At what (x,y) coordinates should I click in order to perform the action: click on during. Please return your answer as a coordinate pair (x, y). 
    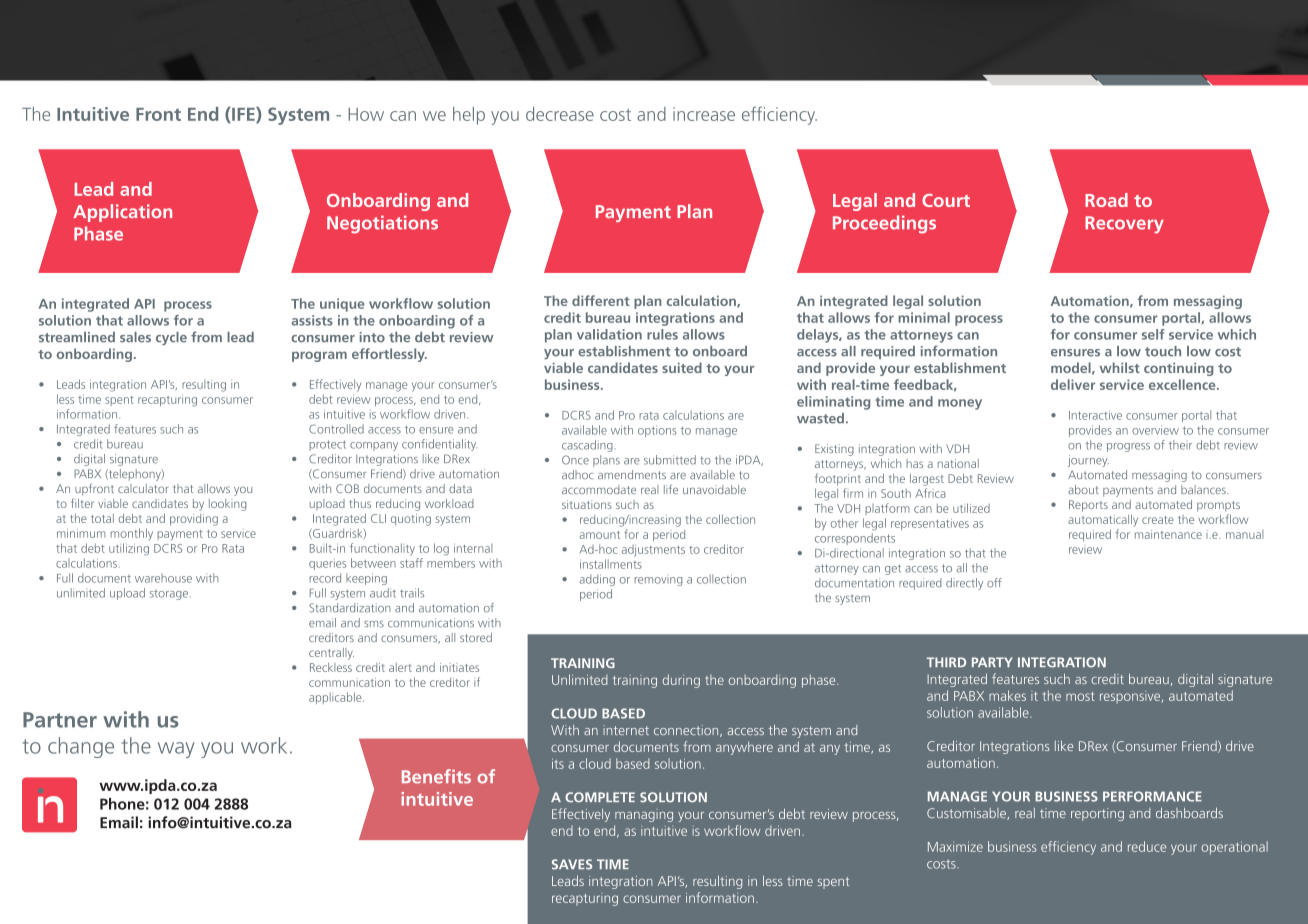
    Looking at the image, I should click on (681, 681).
